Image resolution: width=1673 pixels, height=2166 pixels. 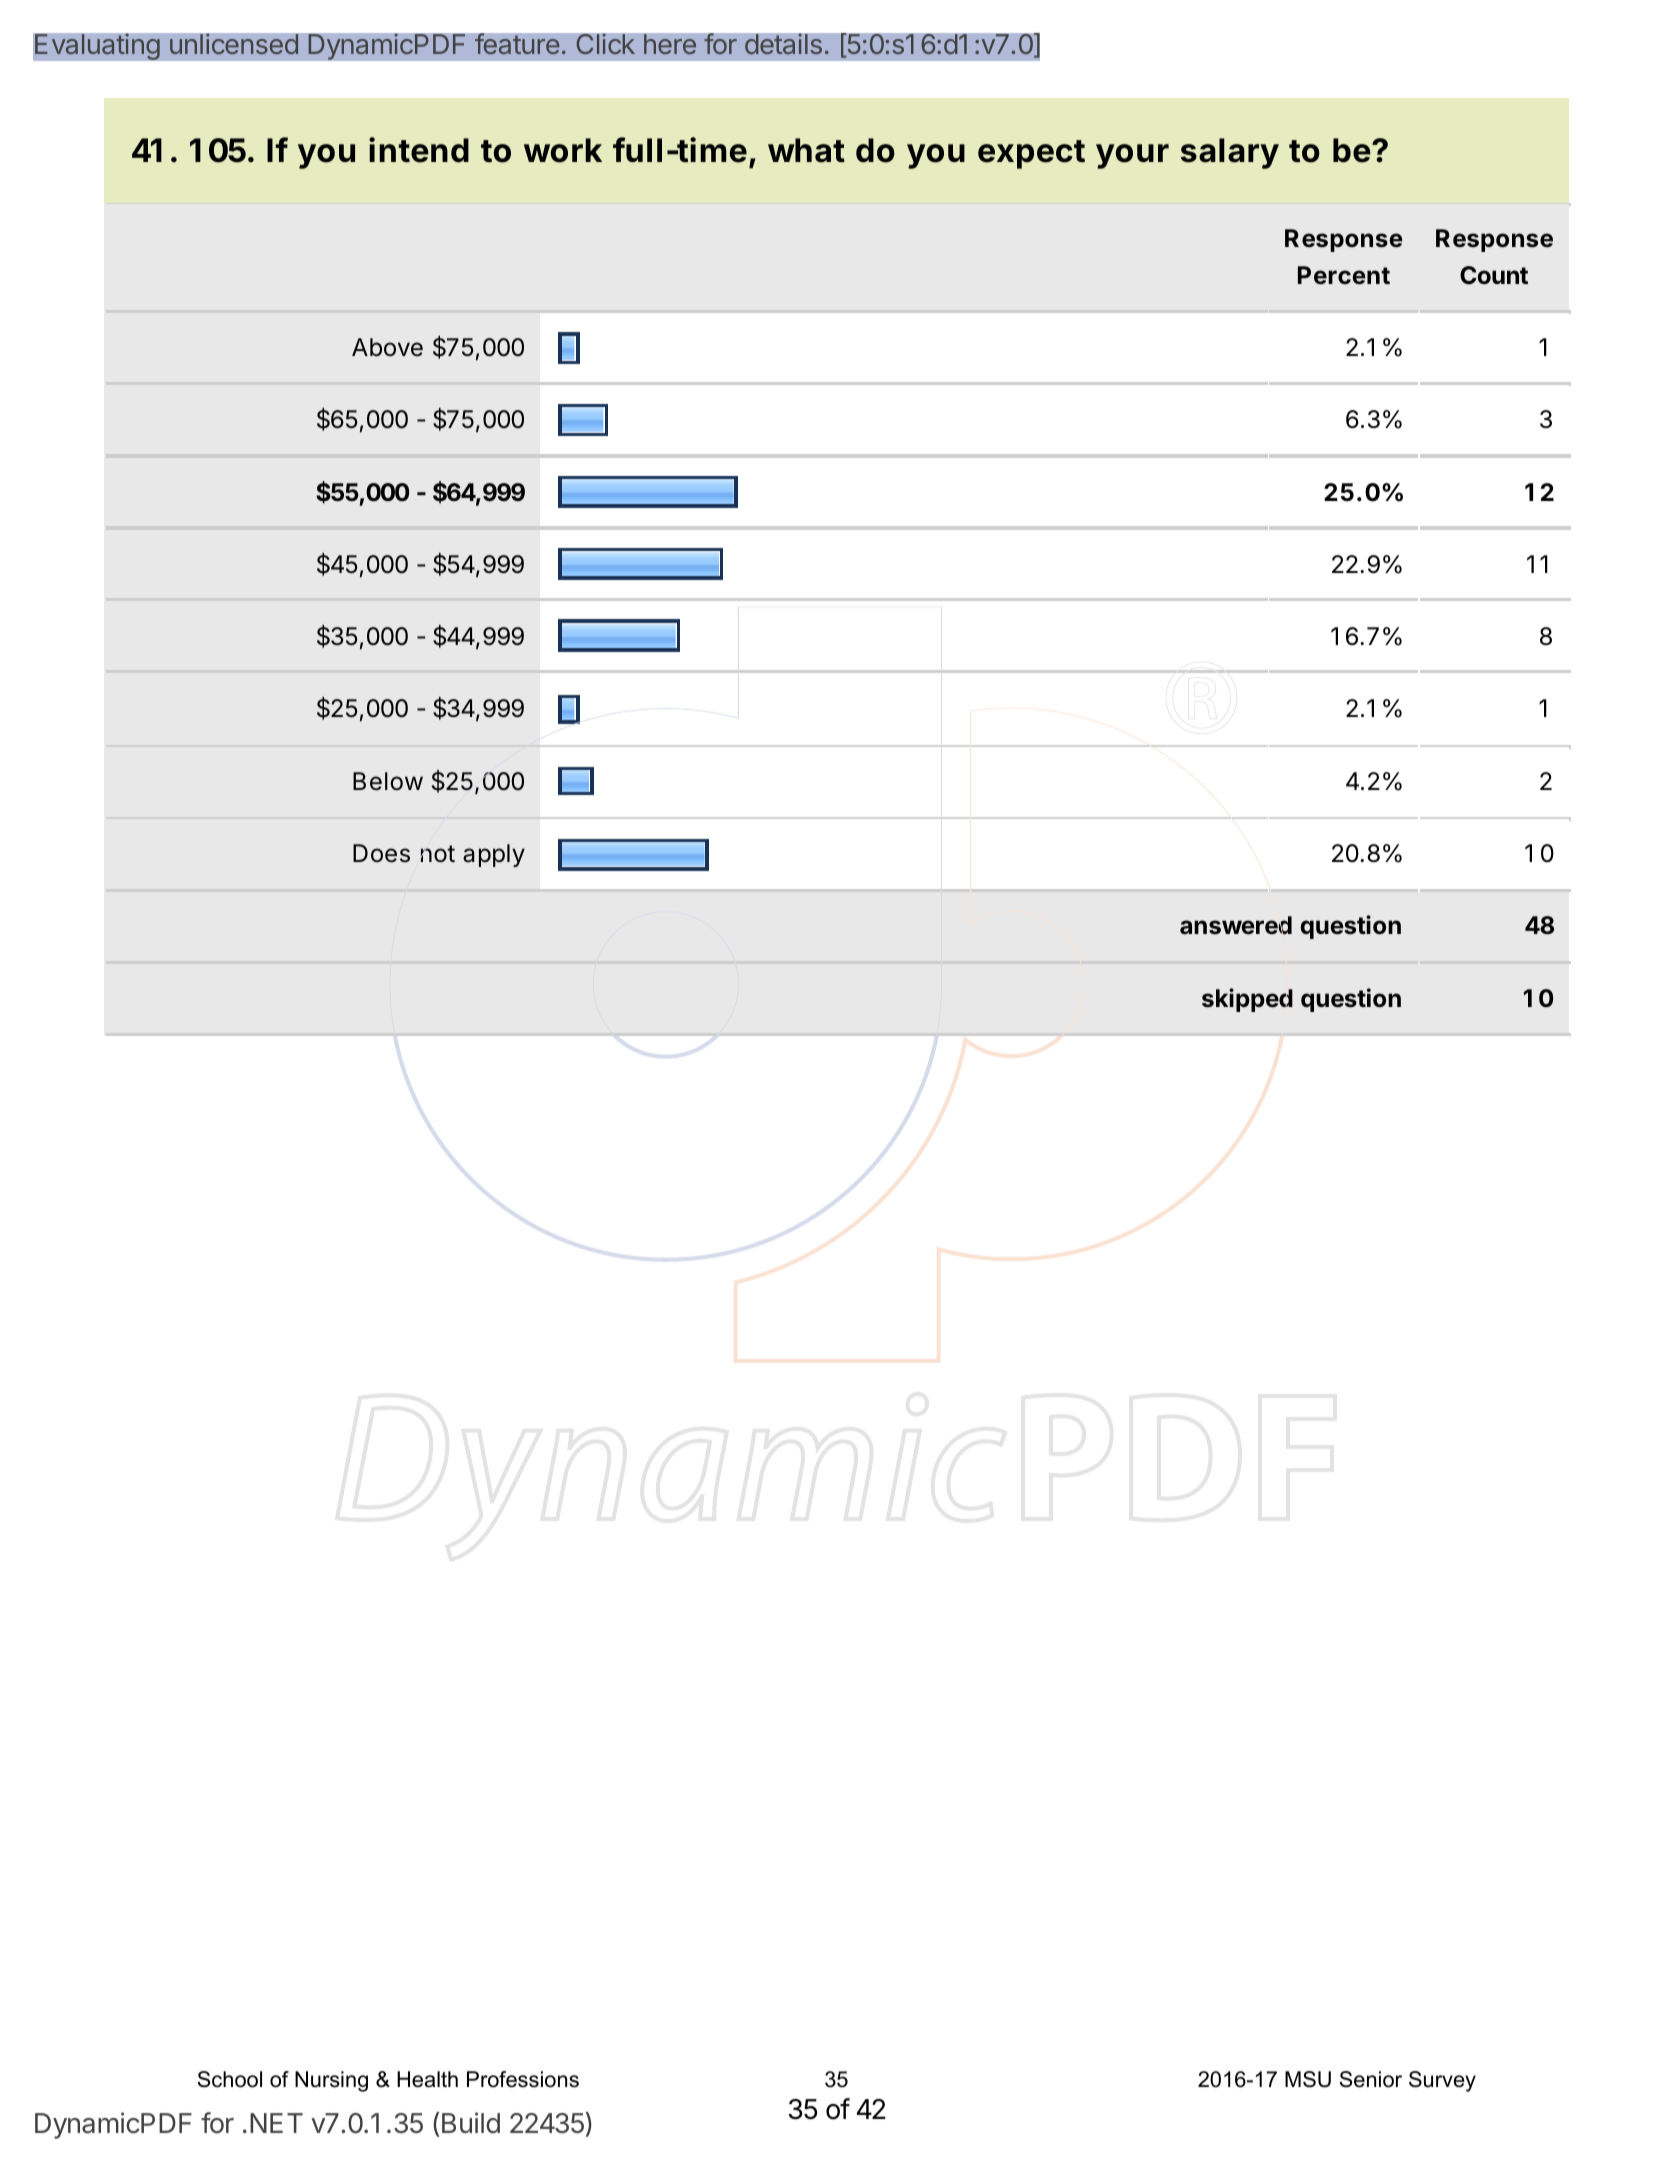 I want to click on what, so click(x=806, y=150).
